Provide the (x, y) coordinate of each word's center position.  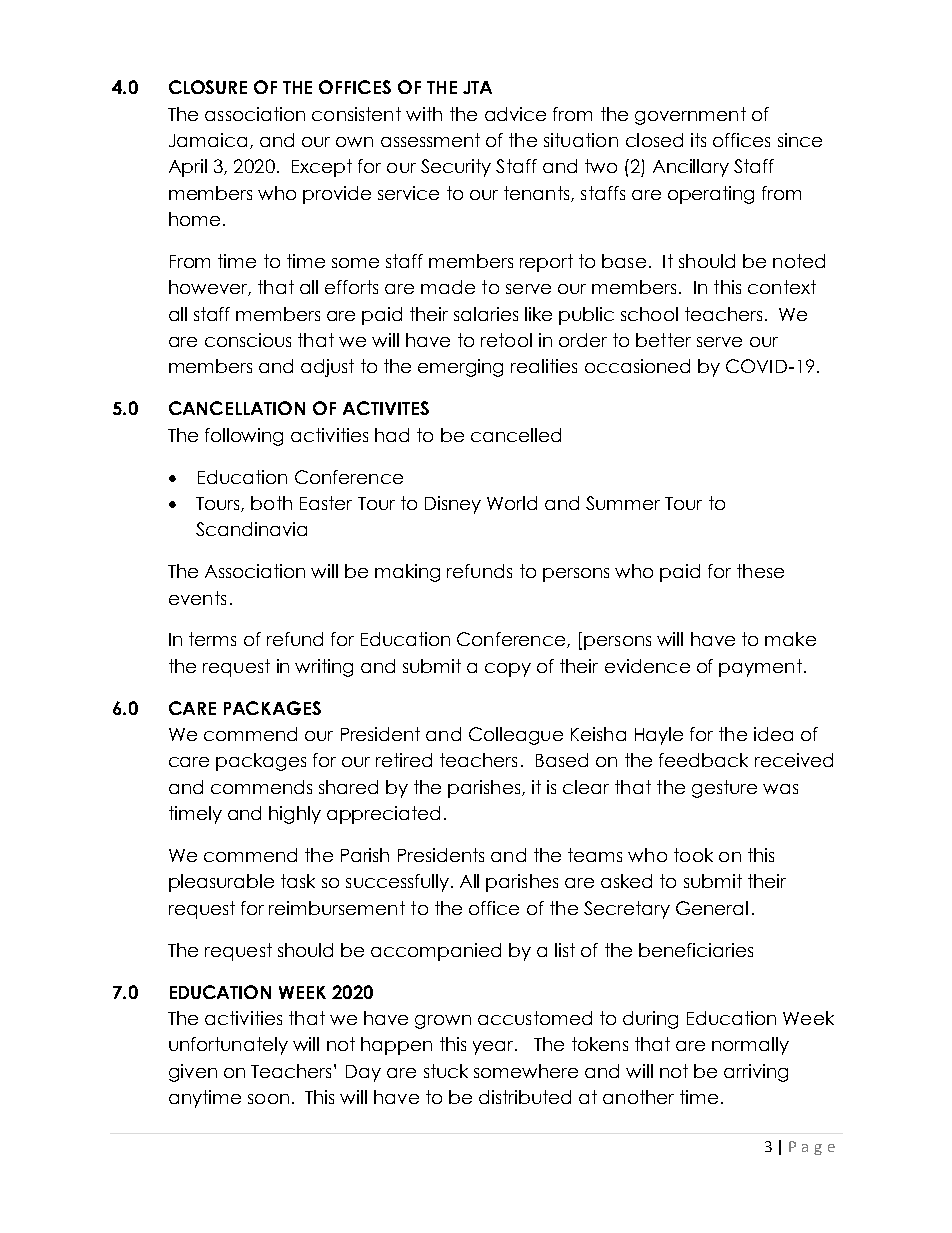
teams (595, 855)
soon (268, 1099)
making (407, 573)
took (693, 855)
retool (506, 340)
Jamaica (208, 140)
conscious (248, 340)
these (760, 571)
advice (515, 114)
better (663, 340)
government (690, 116)
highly (295, 815)
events (197, 598)
